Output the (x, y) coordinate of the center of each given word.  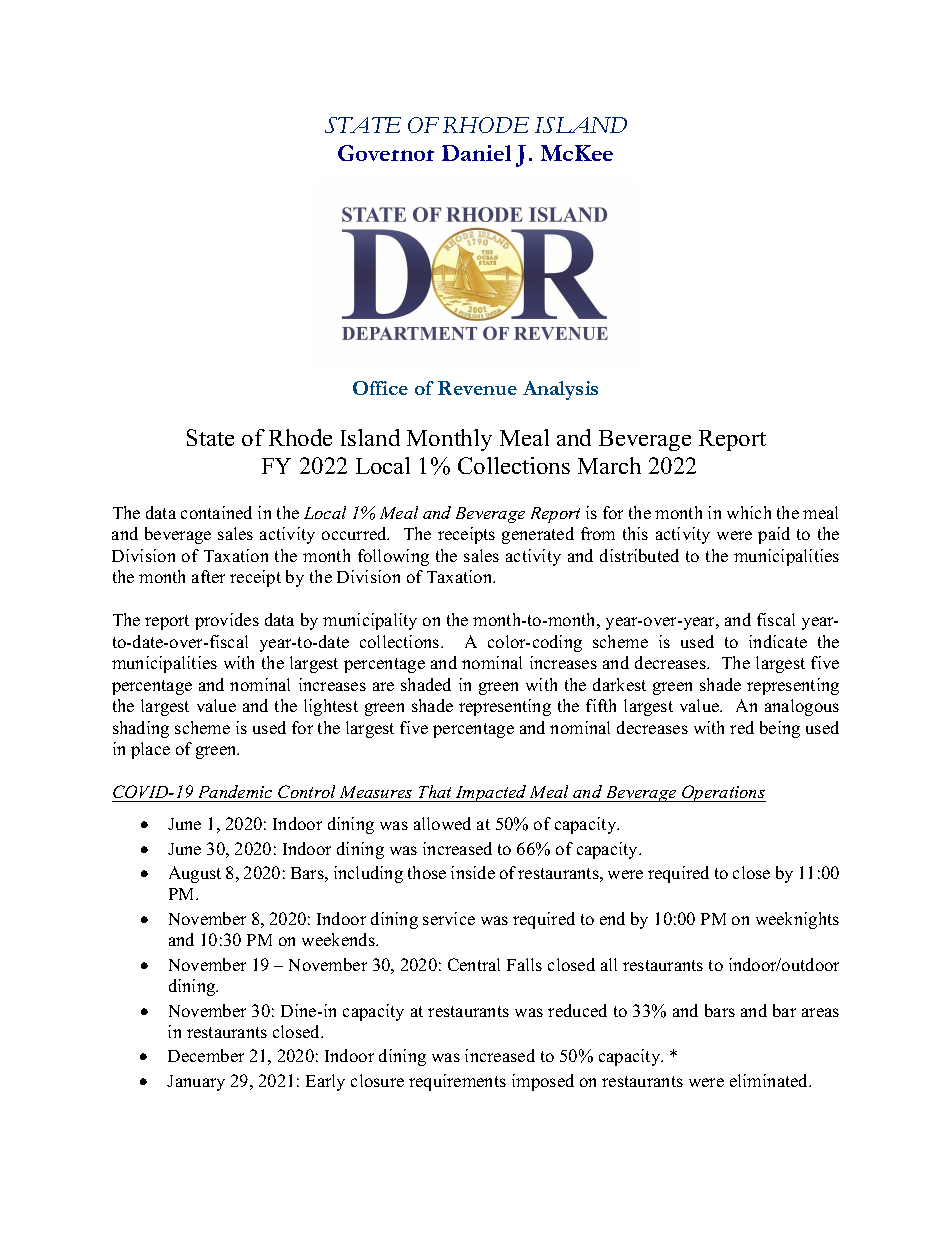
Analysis (560, 390)
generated (538, 535)
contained (216, 512)
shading (141, 729)
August (195, 874)
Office (380, 388)
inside (473, 872)
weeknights (797, 920)
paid (774, 535)
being (780, 729)
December (206, 1055)
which (749, 512)
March (609, 465)
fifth (601, 705)
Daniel (476, 153)
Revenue (477, 388)
